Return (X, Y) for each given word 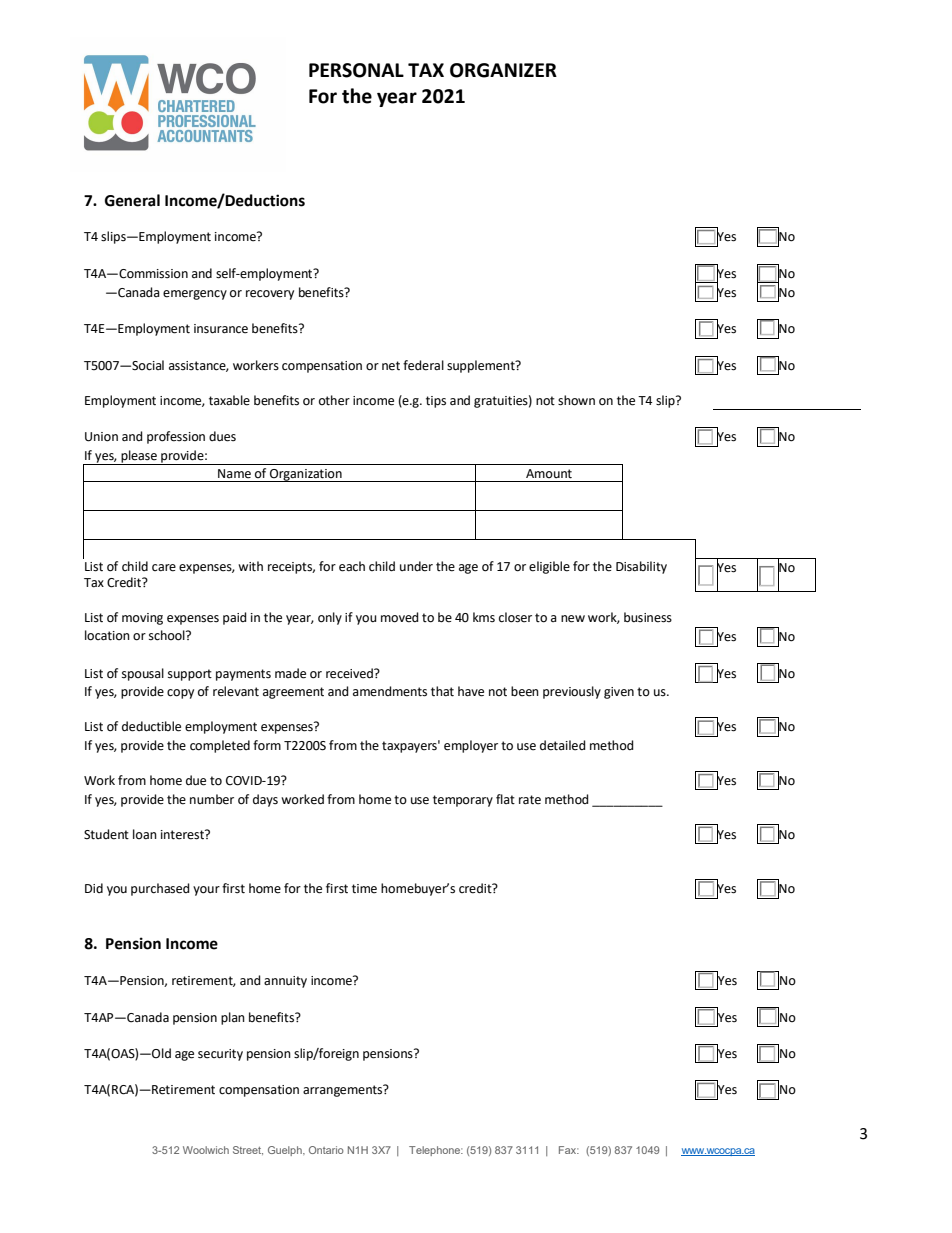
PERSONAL (356, 70)
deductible (151, 726)
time (364, 889)
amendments (390, 691)
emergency (195, 295)
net (391, 366)
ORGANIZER (503, 70)
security (220, 1055)
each (352, 566)
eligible (549, 567)
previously (572, 692)
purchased (160, 889)
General (132, 200)
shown (576, 400)
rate (530, 800)
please (139, 457)
